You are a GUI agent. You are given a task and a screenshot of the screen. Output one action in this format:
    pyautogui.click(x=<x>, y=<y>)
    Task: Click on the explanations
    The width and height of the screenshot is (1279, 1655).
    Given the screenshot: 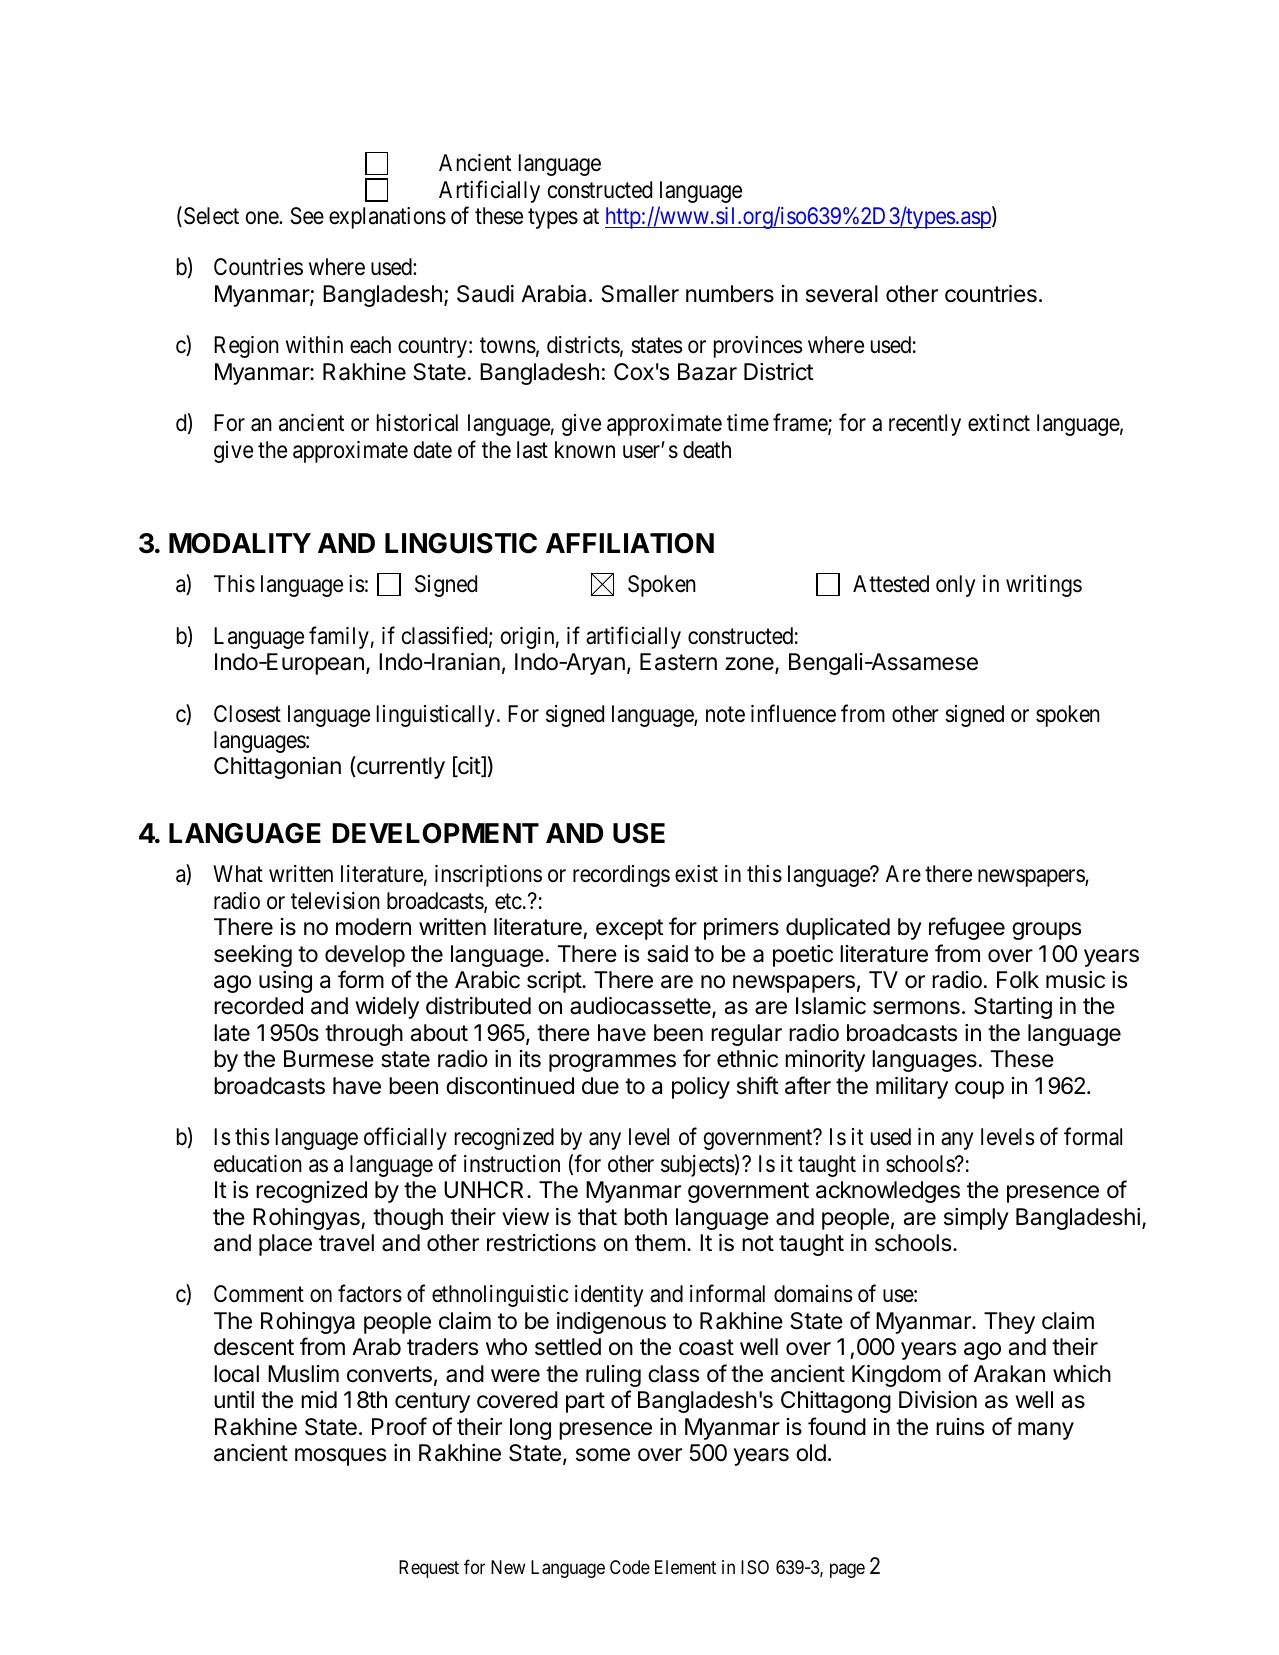 What is the action you would take?
    pyautogui.click(x=387, y=218)
